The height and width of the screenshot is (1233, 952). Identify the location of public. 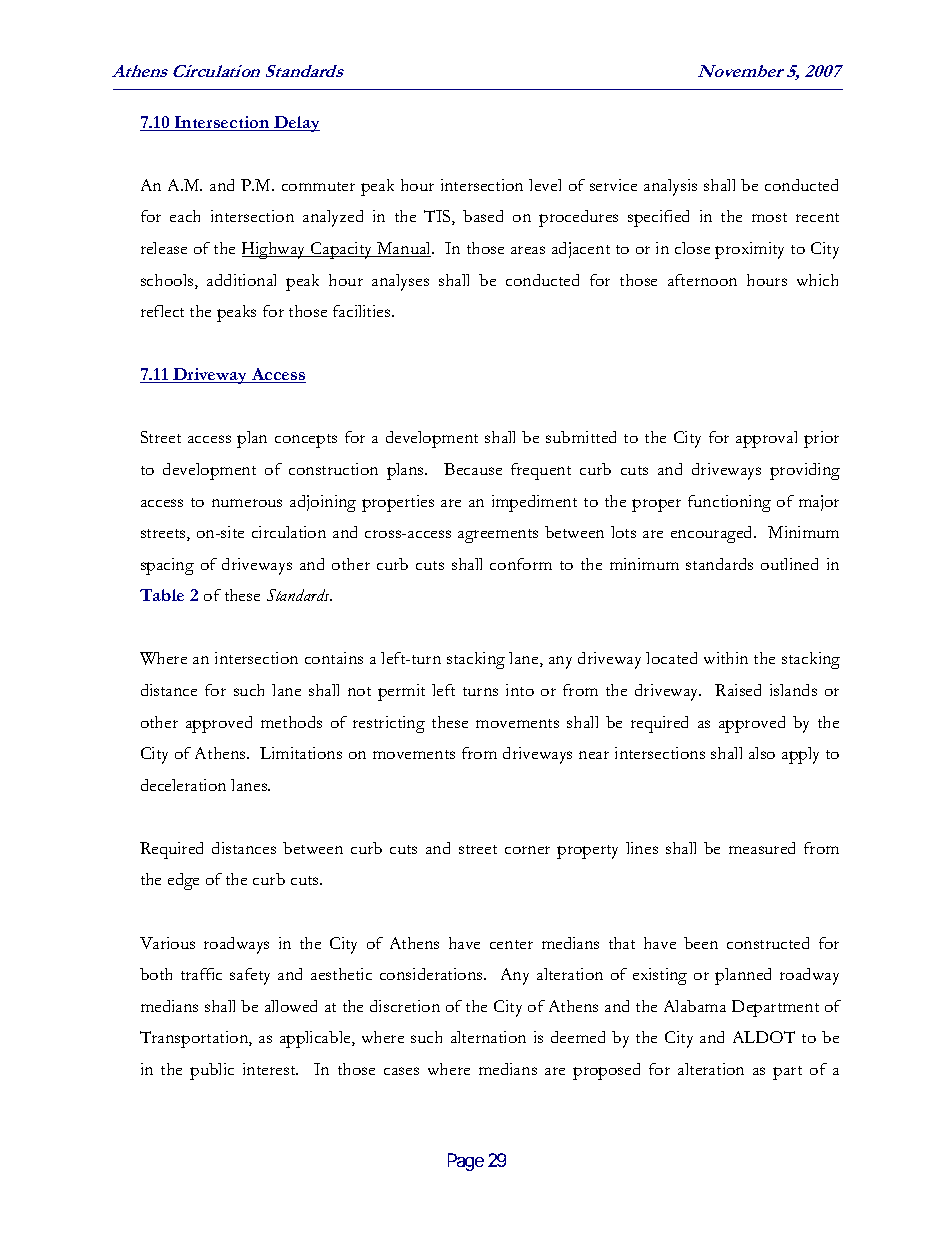
(212, 1071).
